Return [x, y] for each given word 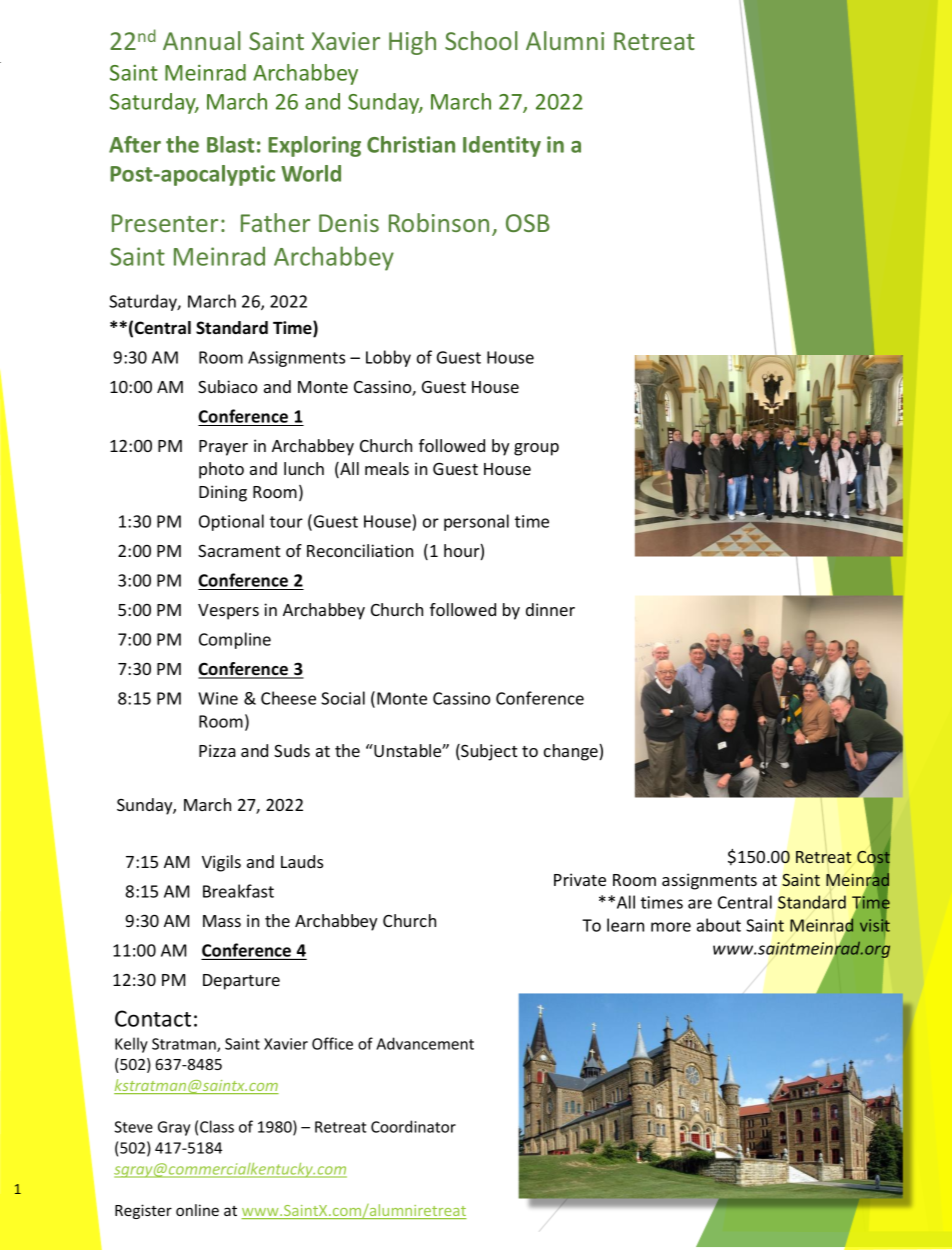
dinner [550, 609]
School [481, 40]
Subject [488, 752]
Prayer [223, 448]
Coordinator [413, 1126]
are [700, 904]
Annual [202, 40]
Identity [502, 146]
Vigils [221, 863]
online [197, 1210]
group [536, 449]
